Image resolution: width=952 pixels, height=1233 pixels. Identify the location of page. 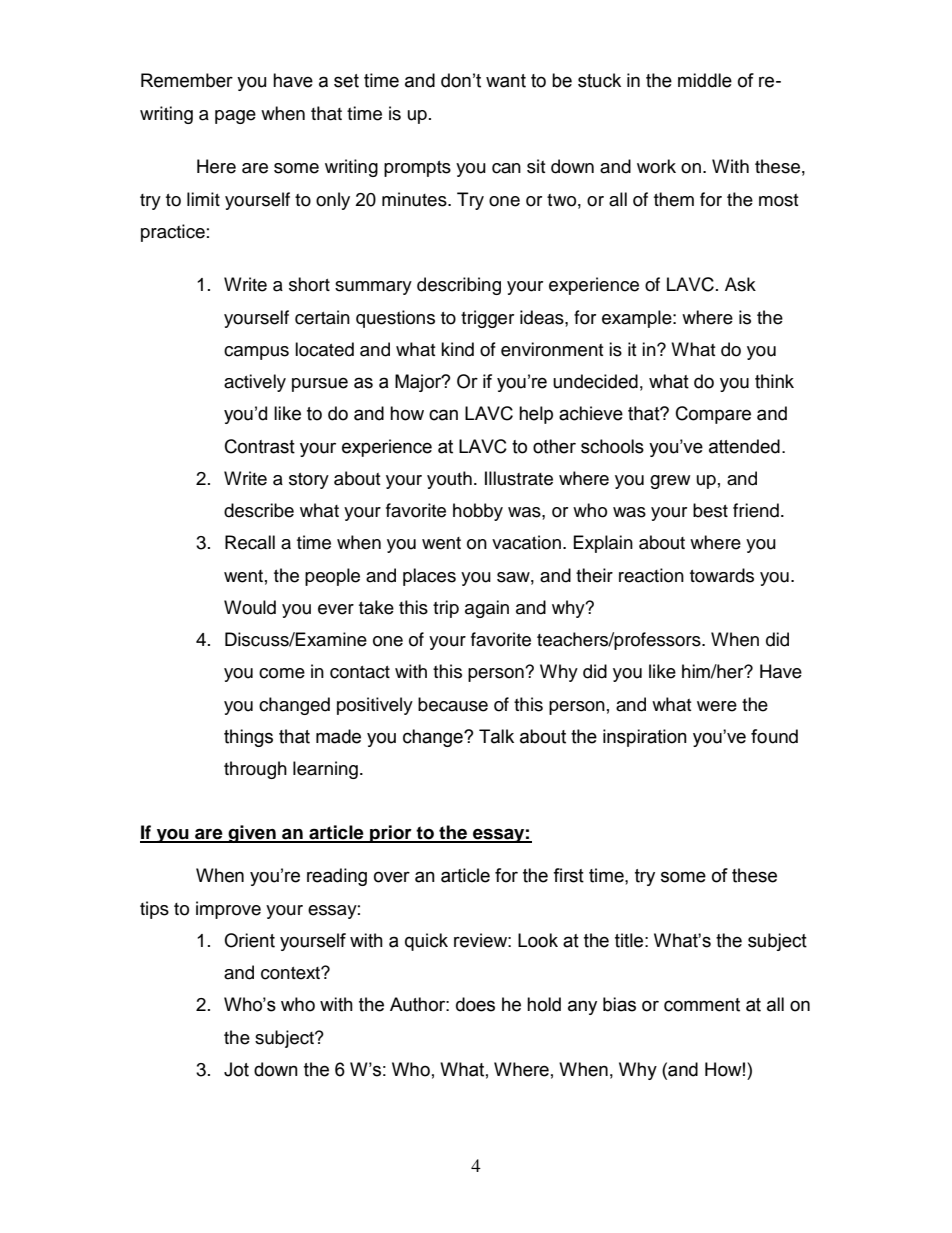
(235, 117).
